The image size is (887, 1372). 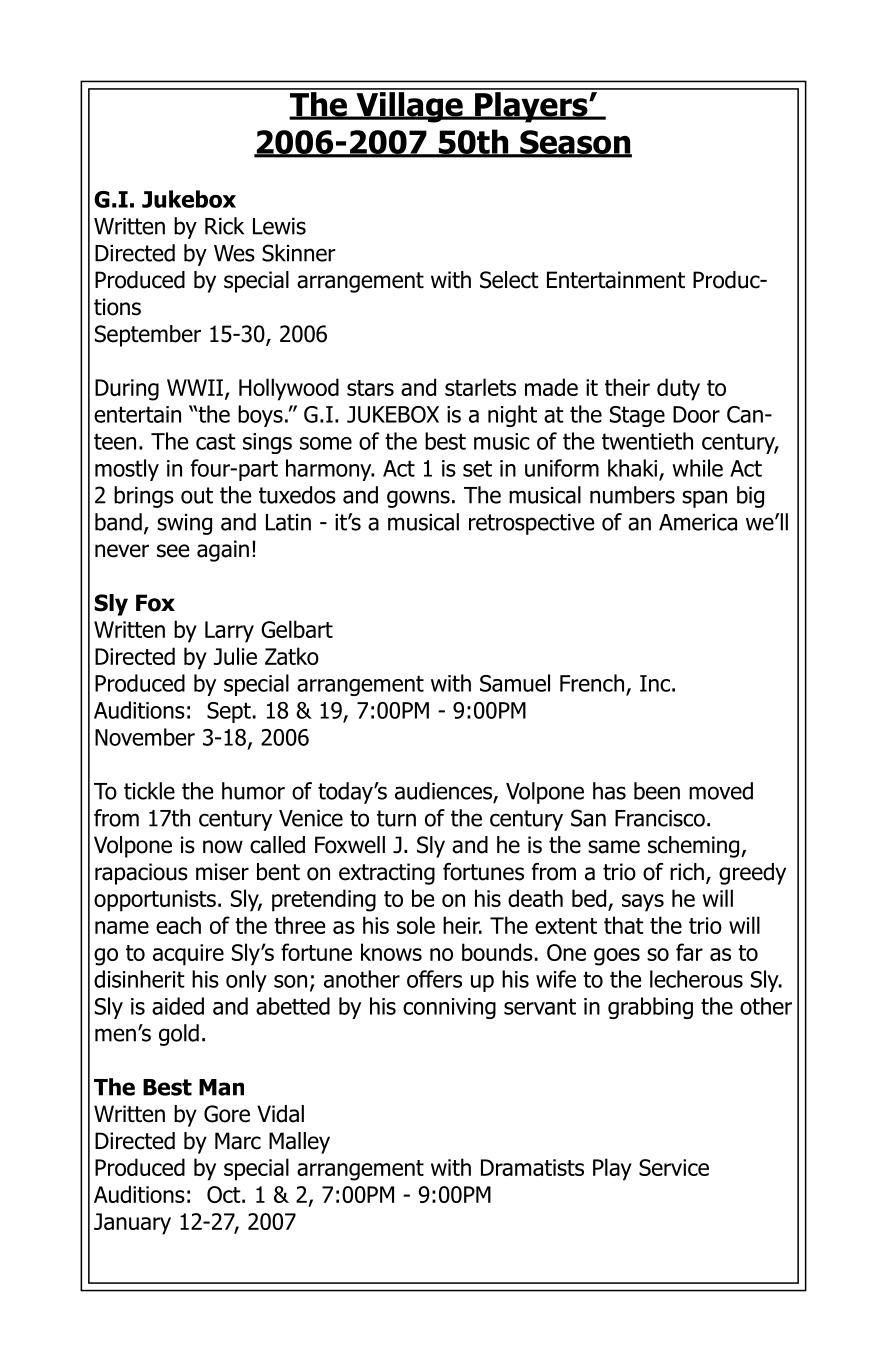 I want to click on Inc, so click(x=655, y=683).
